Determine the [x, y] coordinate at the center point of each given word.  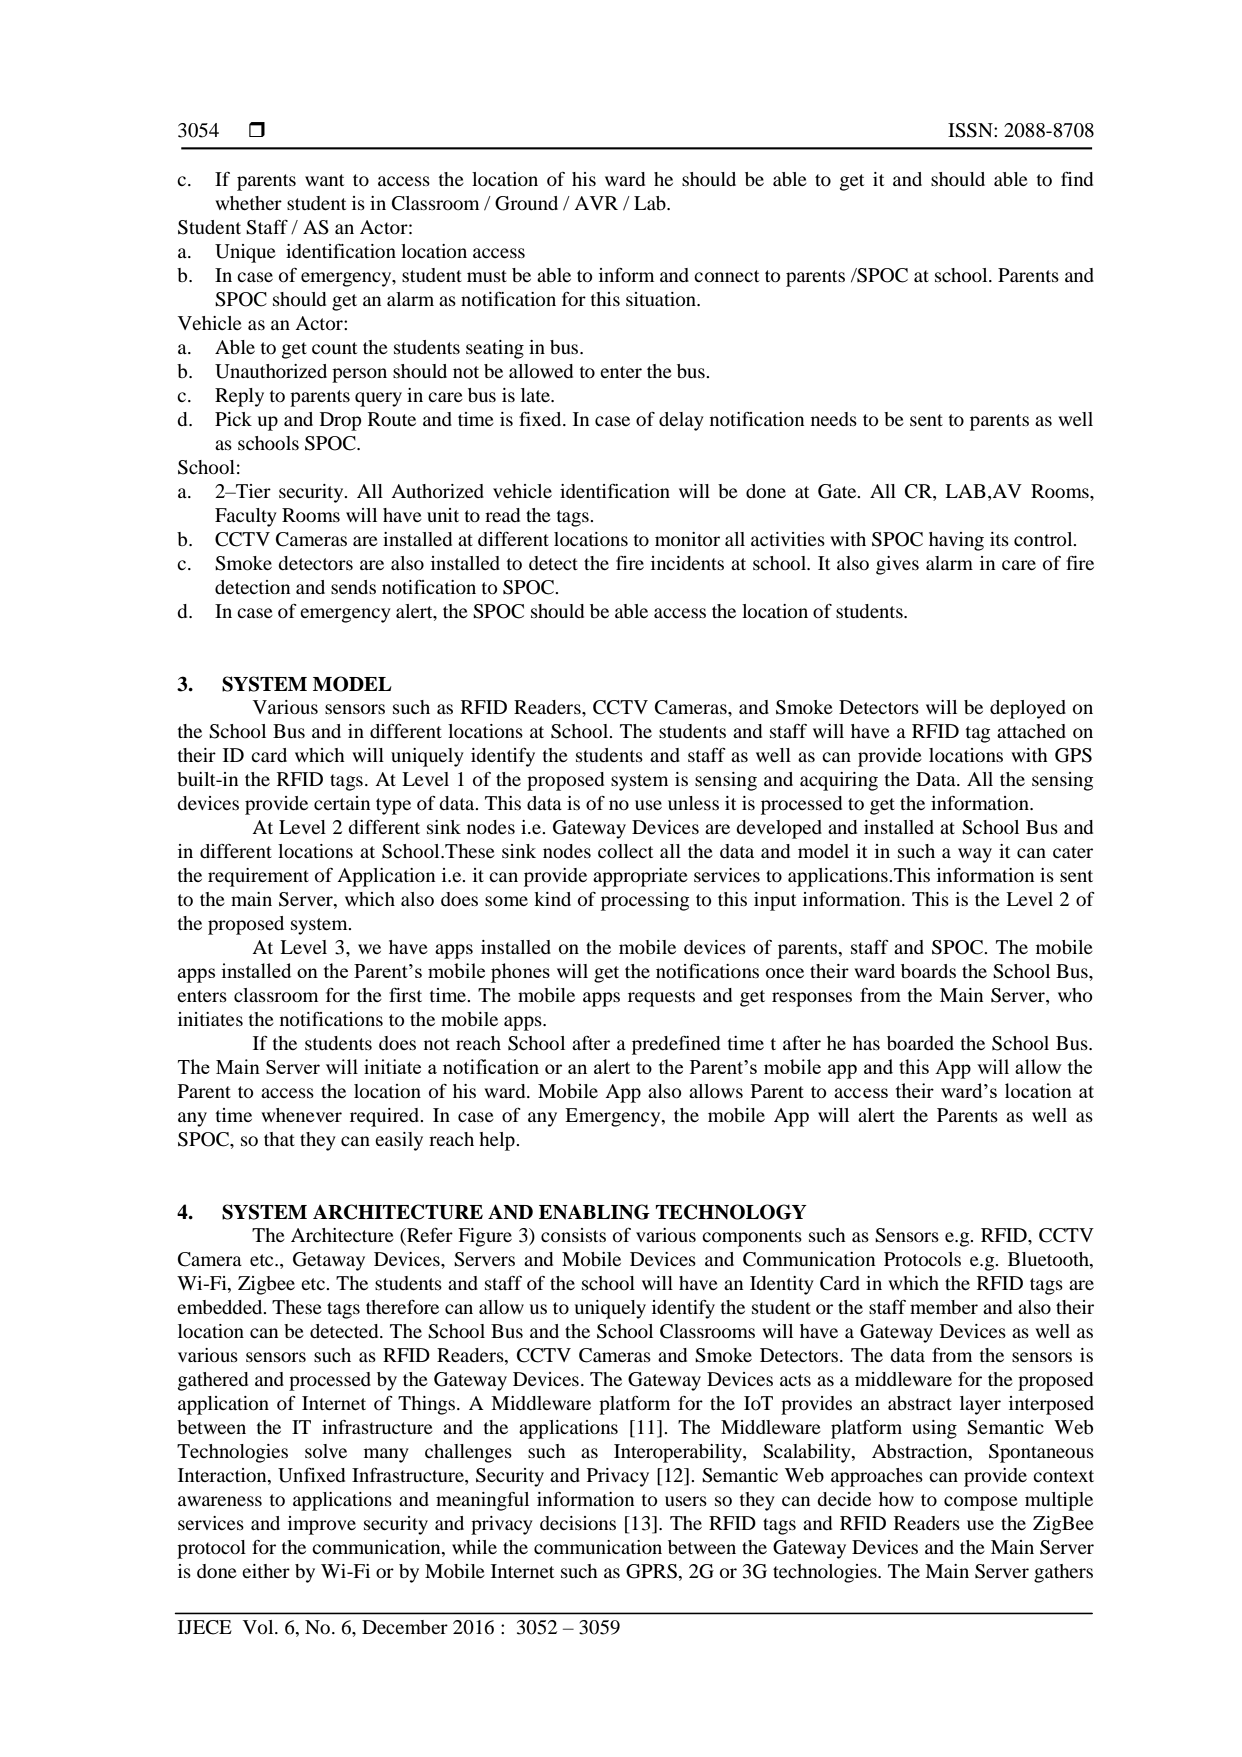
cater [1073, 852]
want [324, 180]
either [266, 1571]
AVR [596, 203]
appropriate [640, 877]
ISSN [971, 130]
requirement [258, 877]
